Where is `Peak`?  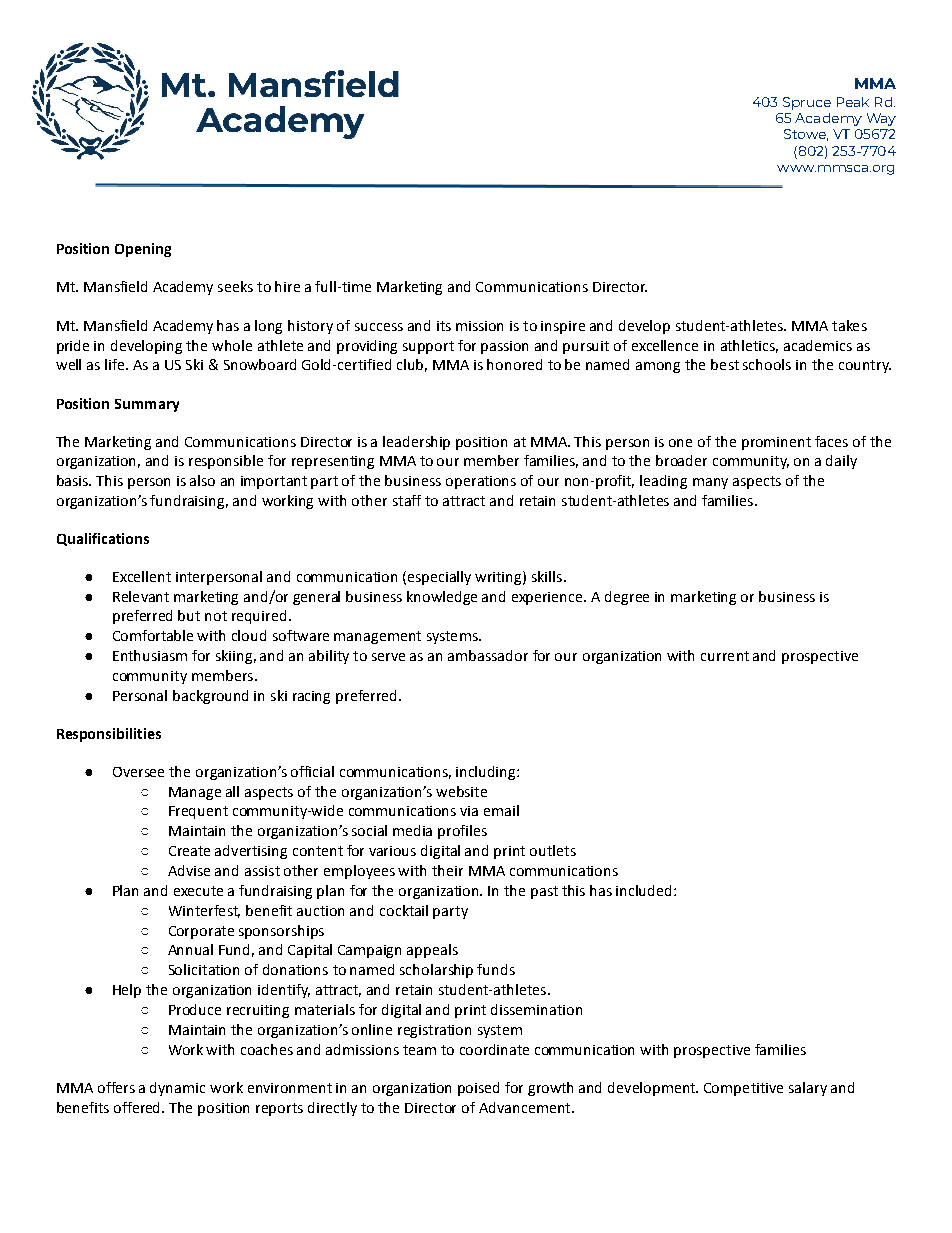
Peak is located at coordinates (853, 102).
